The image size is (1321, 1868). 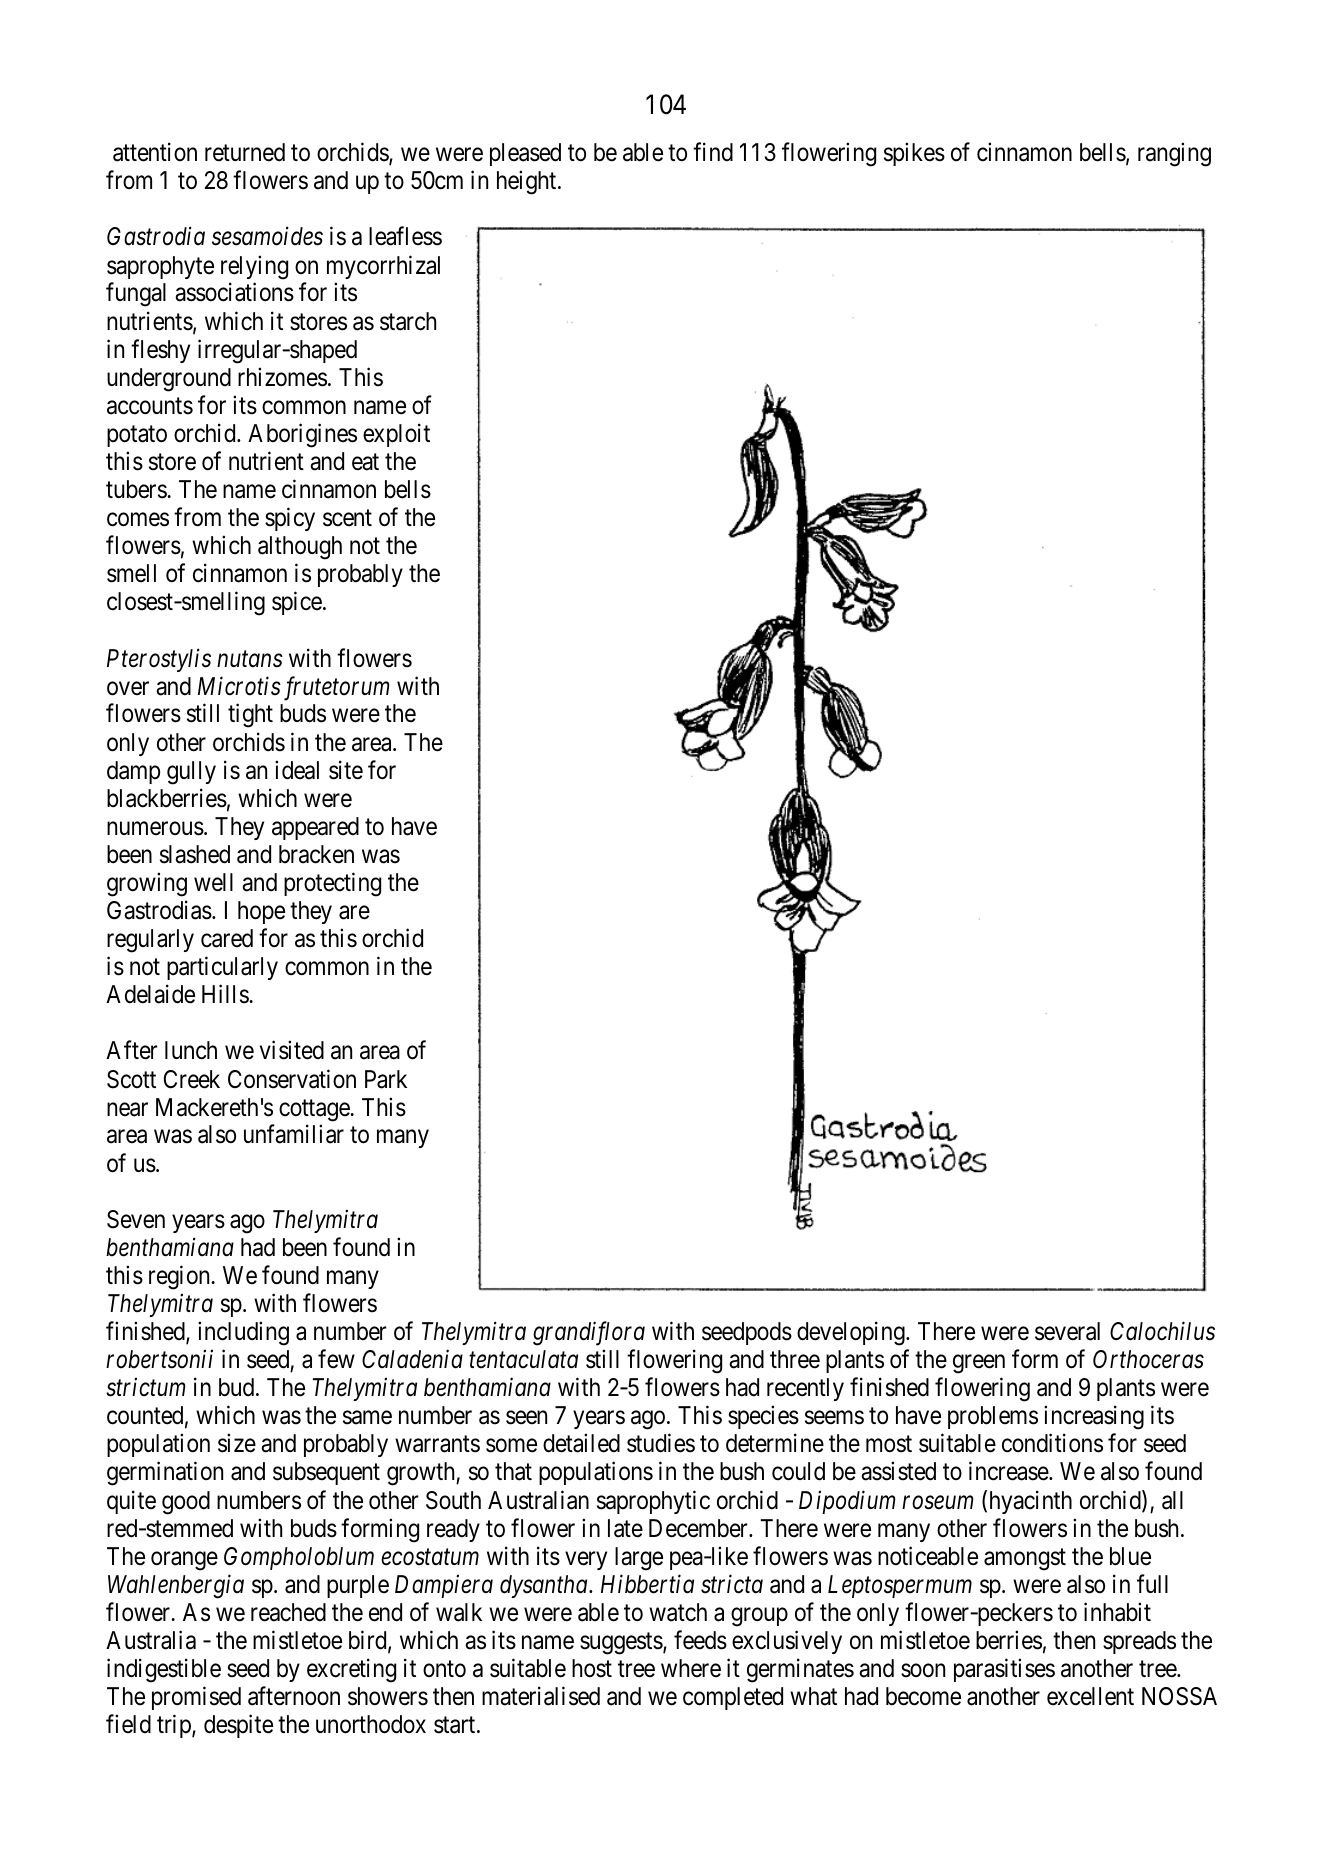 I want to click on ranging, so click(x=1174, y=154).
